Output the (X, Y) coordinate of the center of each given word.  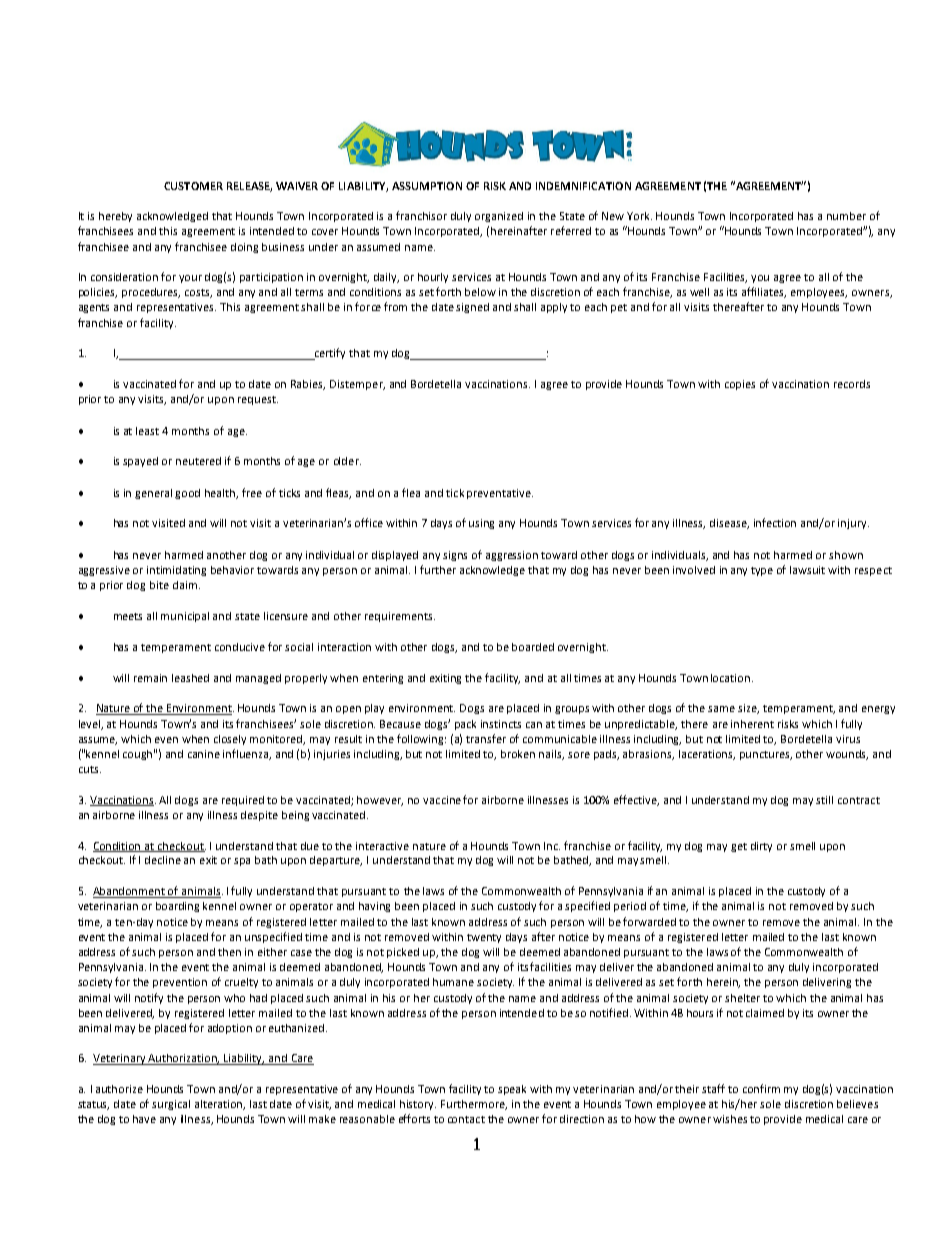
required (243, 801)
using (481, 524)
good (187, 494)
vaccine (442, 800)
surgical (171, 1105)
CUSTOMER (193, 186)
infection (775, 522)
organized (499, 217)
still (824, 800)
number (846, 216)
